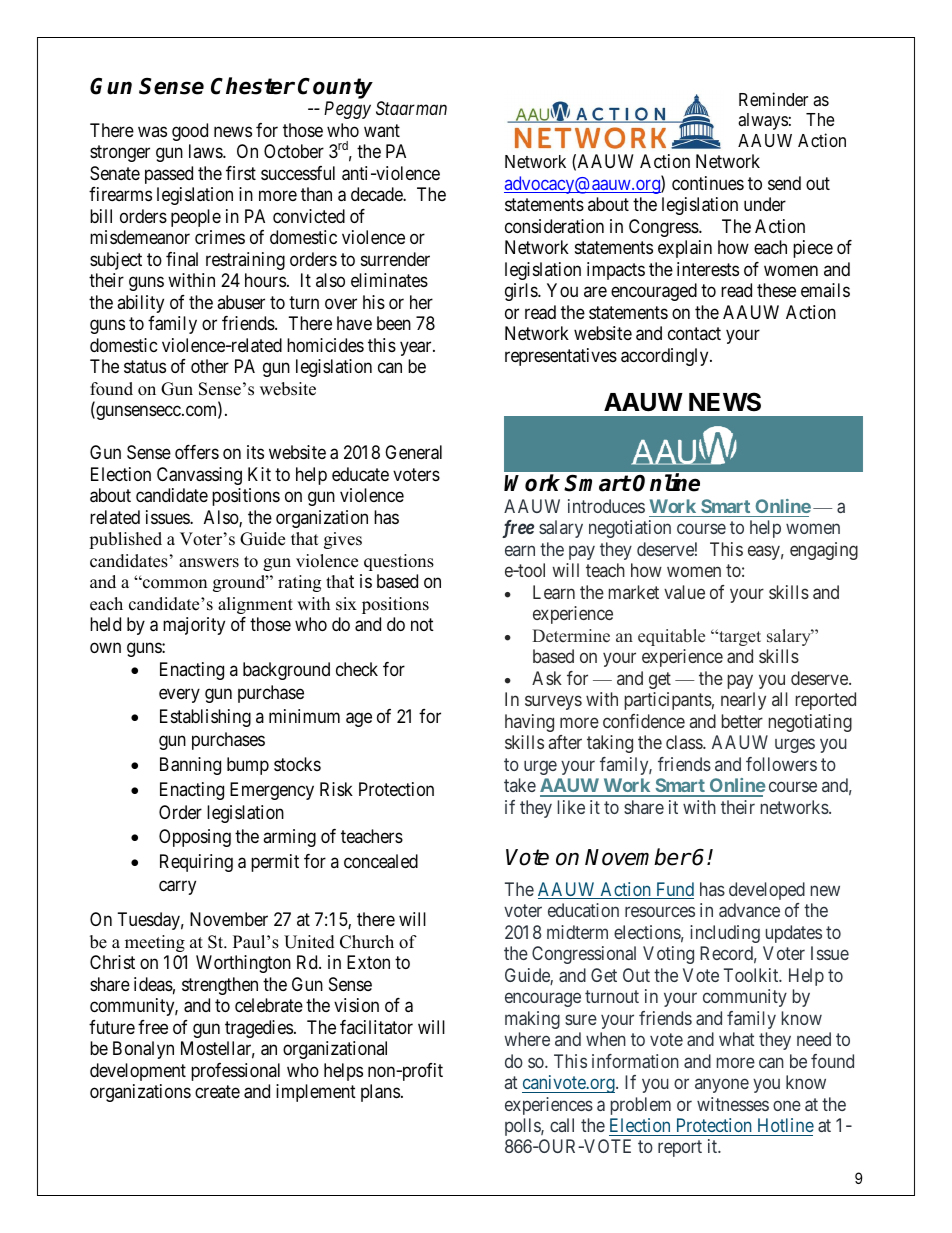  I want to click on take, so click(520, 785).
